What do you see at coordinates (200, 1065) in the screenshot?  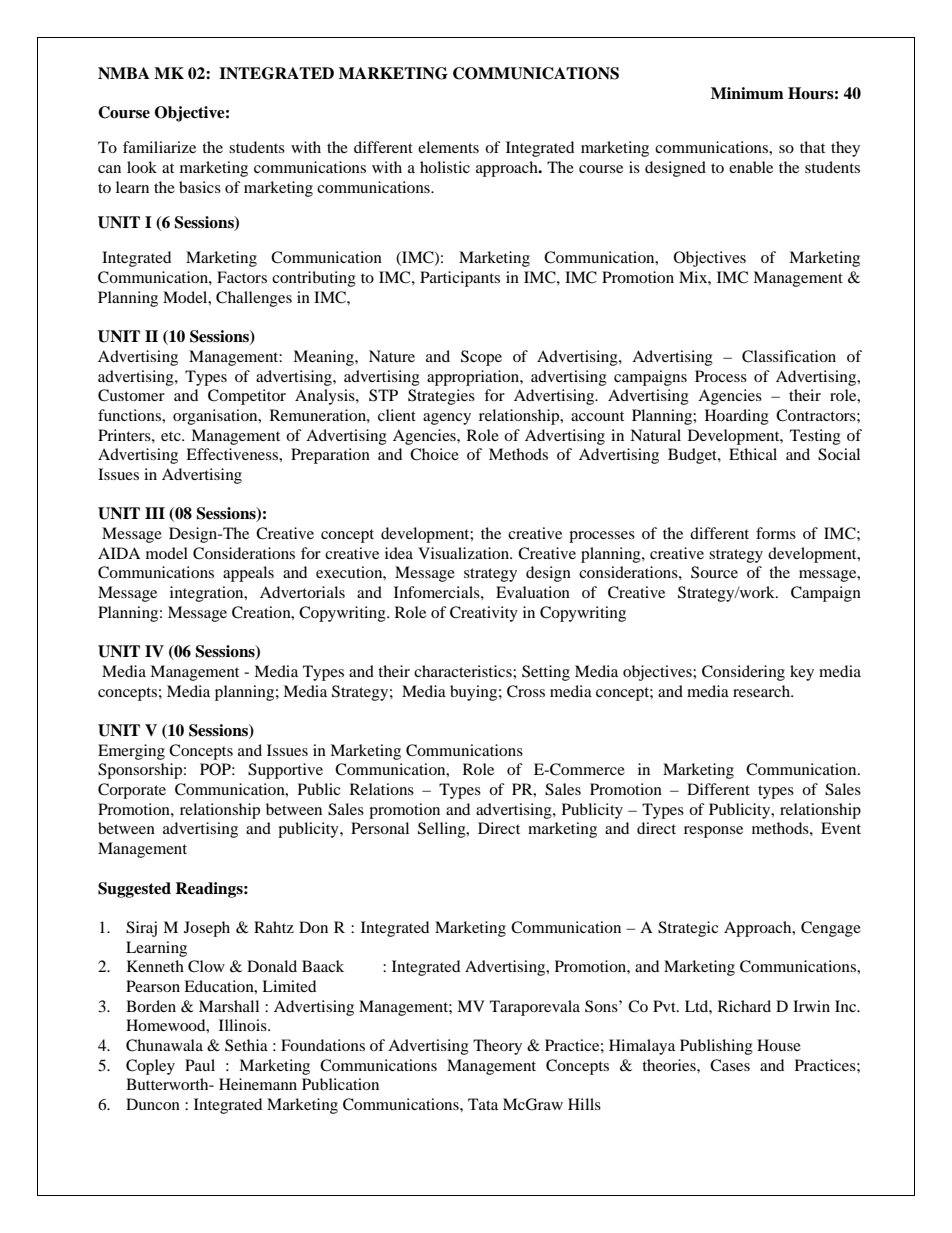 I see `Paul` at bounding box center [200, 1065].
